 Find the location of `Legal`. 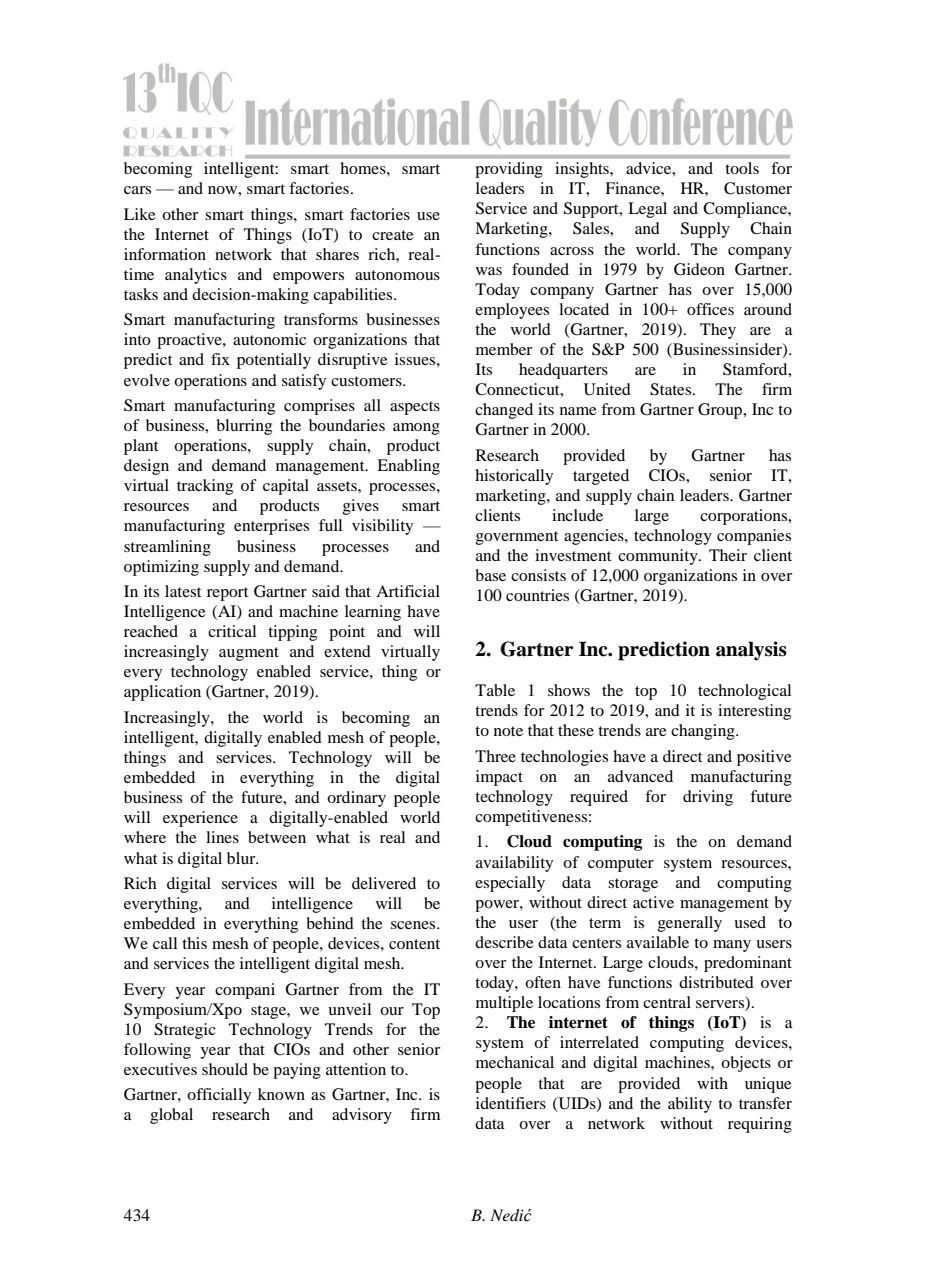

Legal is located at coordinates (647, 210).
